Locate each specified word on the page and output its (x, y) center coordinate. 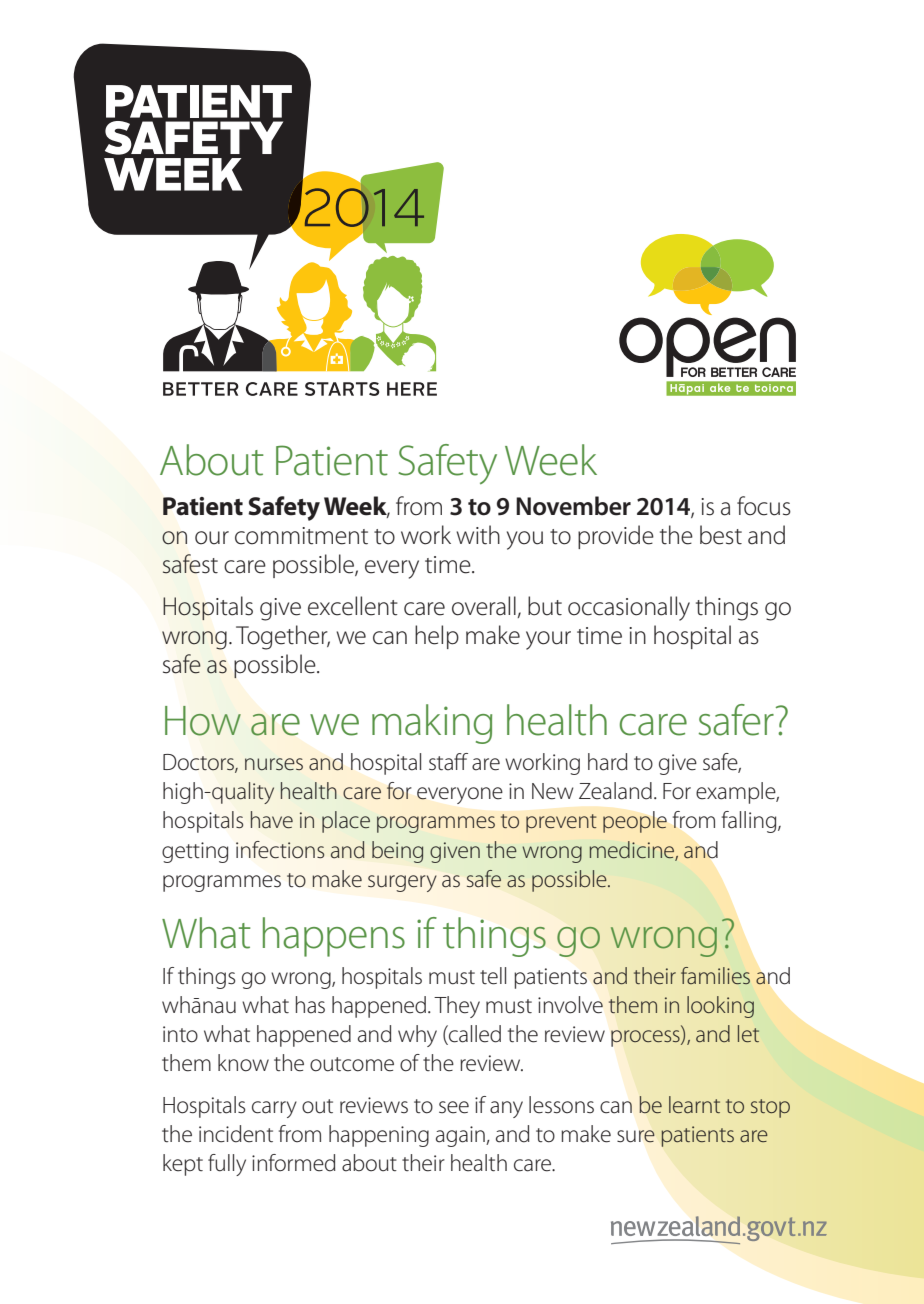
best (721, 535)
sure (636, 1136)
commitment (301, 536)
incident (236, 1134)
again (461, 1136)
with (478, 535)
